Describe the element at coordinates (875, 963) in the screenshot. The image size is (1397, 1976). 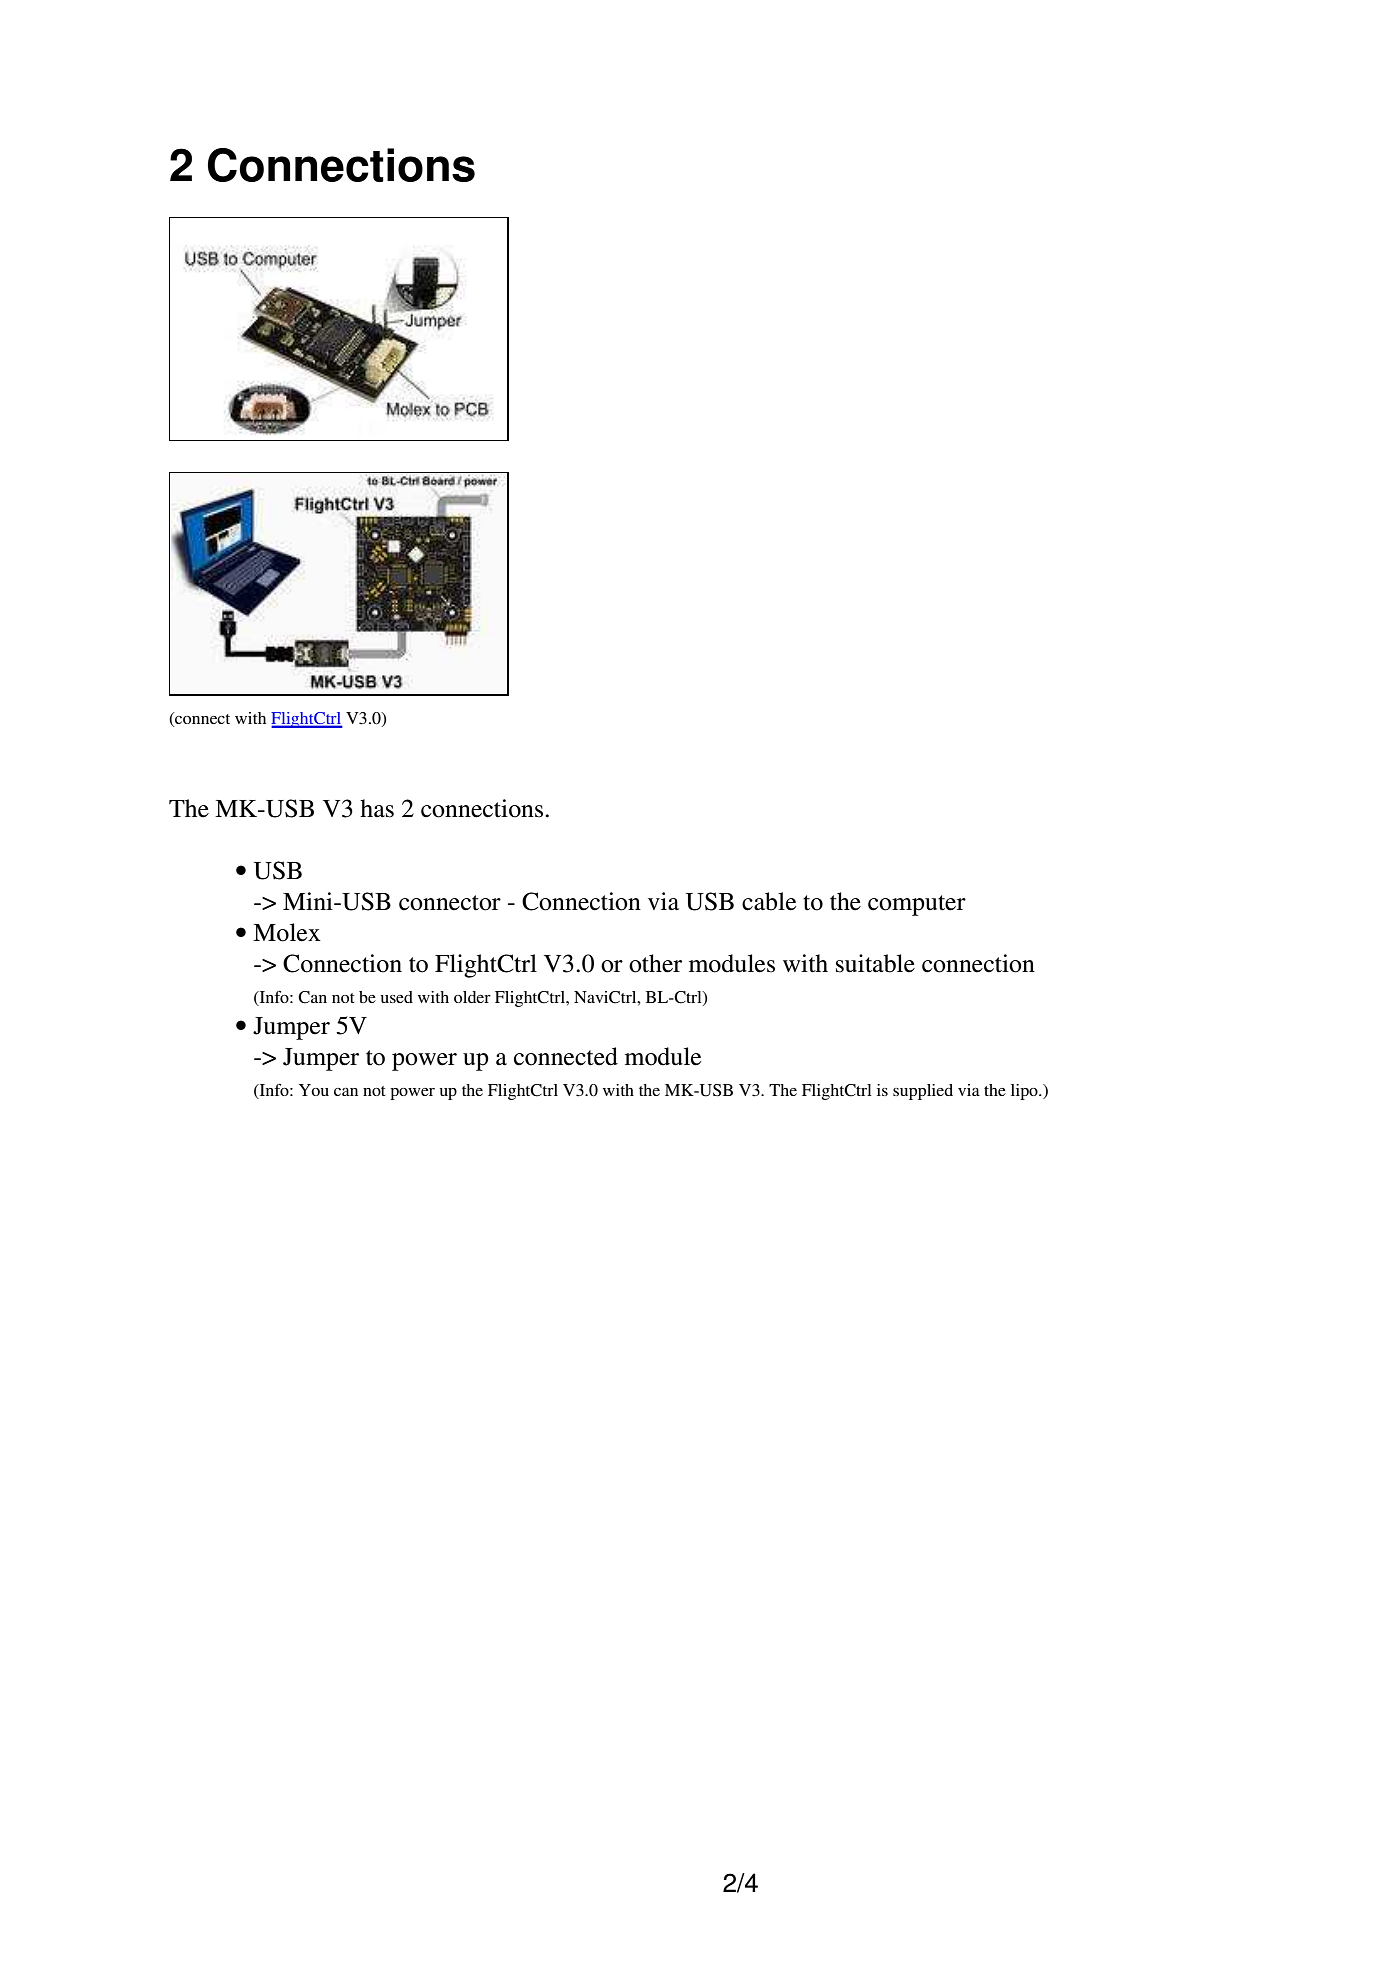
I see `suitable` at that location.
